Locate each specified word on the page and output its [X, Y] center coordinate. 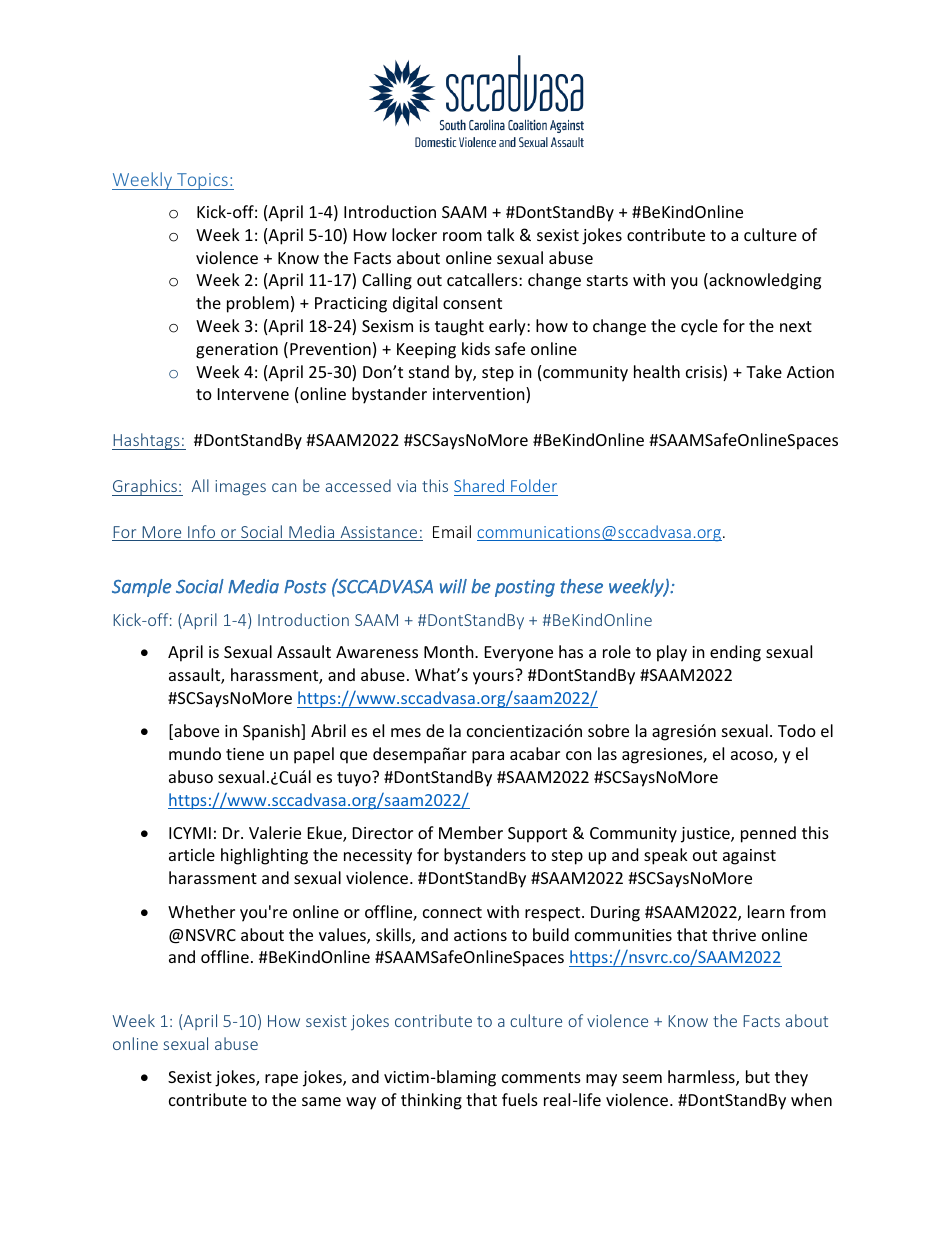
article [192, 854]
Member [471, 832]
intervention [480, 395]
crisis [705, 373]
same [321, 1101]
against [749, 857]
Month [450, 651]
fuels [520, 1099]
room [462, 236]
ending [735, 653]
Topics [202, 181]
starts [607, 280]
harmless [702, 1078]
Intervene [253, 394]
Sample [142, 588]
